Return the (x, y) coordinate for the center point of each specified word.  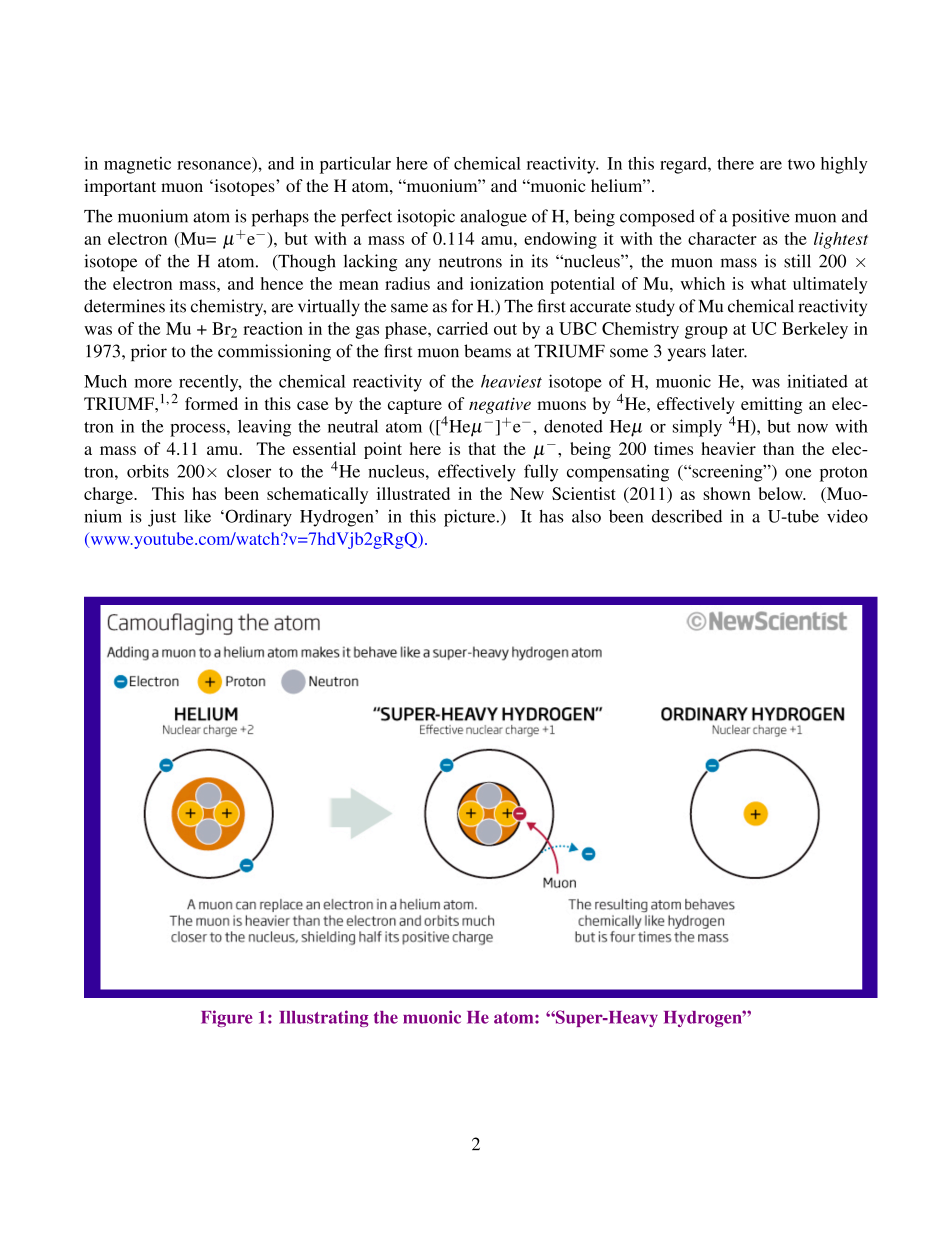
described (687, 516)
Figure (227, 1018)
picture (471, 518)
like (197, 516)
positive (761, 218)
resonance (215, 165)
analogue (493, 218)
